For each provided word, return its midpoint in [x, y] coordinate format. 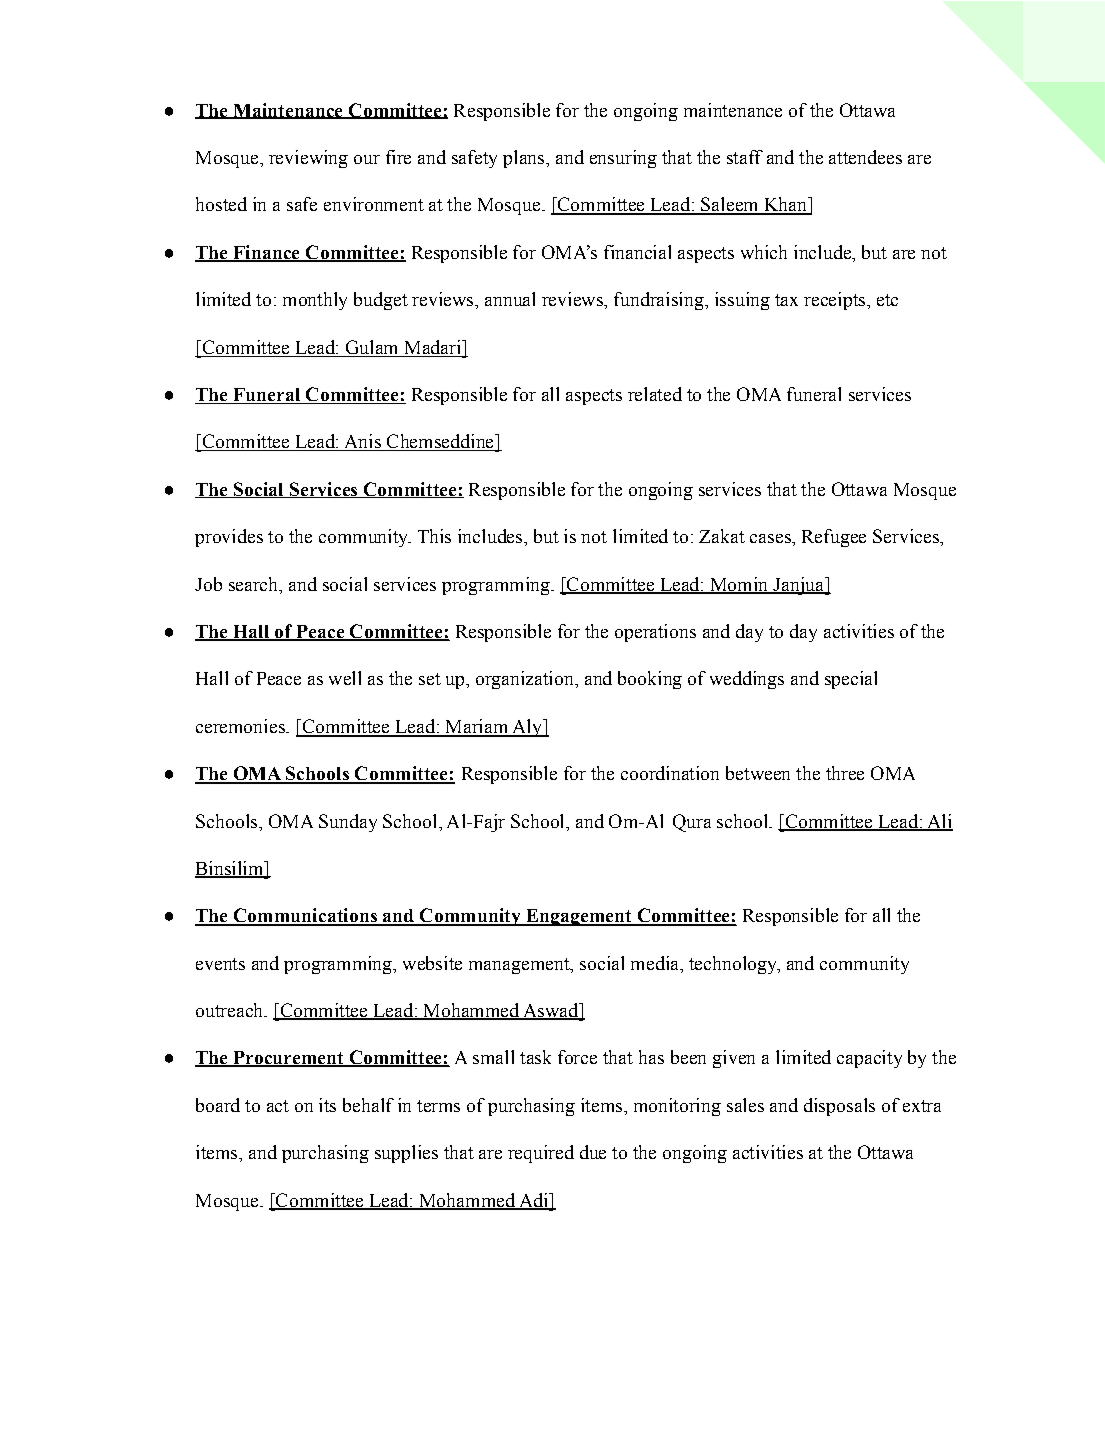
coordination [670, 773]
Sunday [348, 823]
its [327, 1105]
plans [525, 159]
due [593, 1152]
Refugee [834, 538]
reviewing [308, 159]
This [434, 536]
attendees [865, 157]
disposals [839, 1107]
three [845, 773]
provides [229, 538]
